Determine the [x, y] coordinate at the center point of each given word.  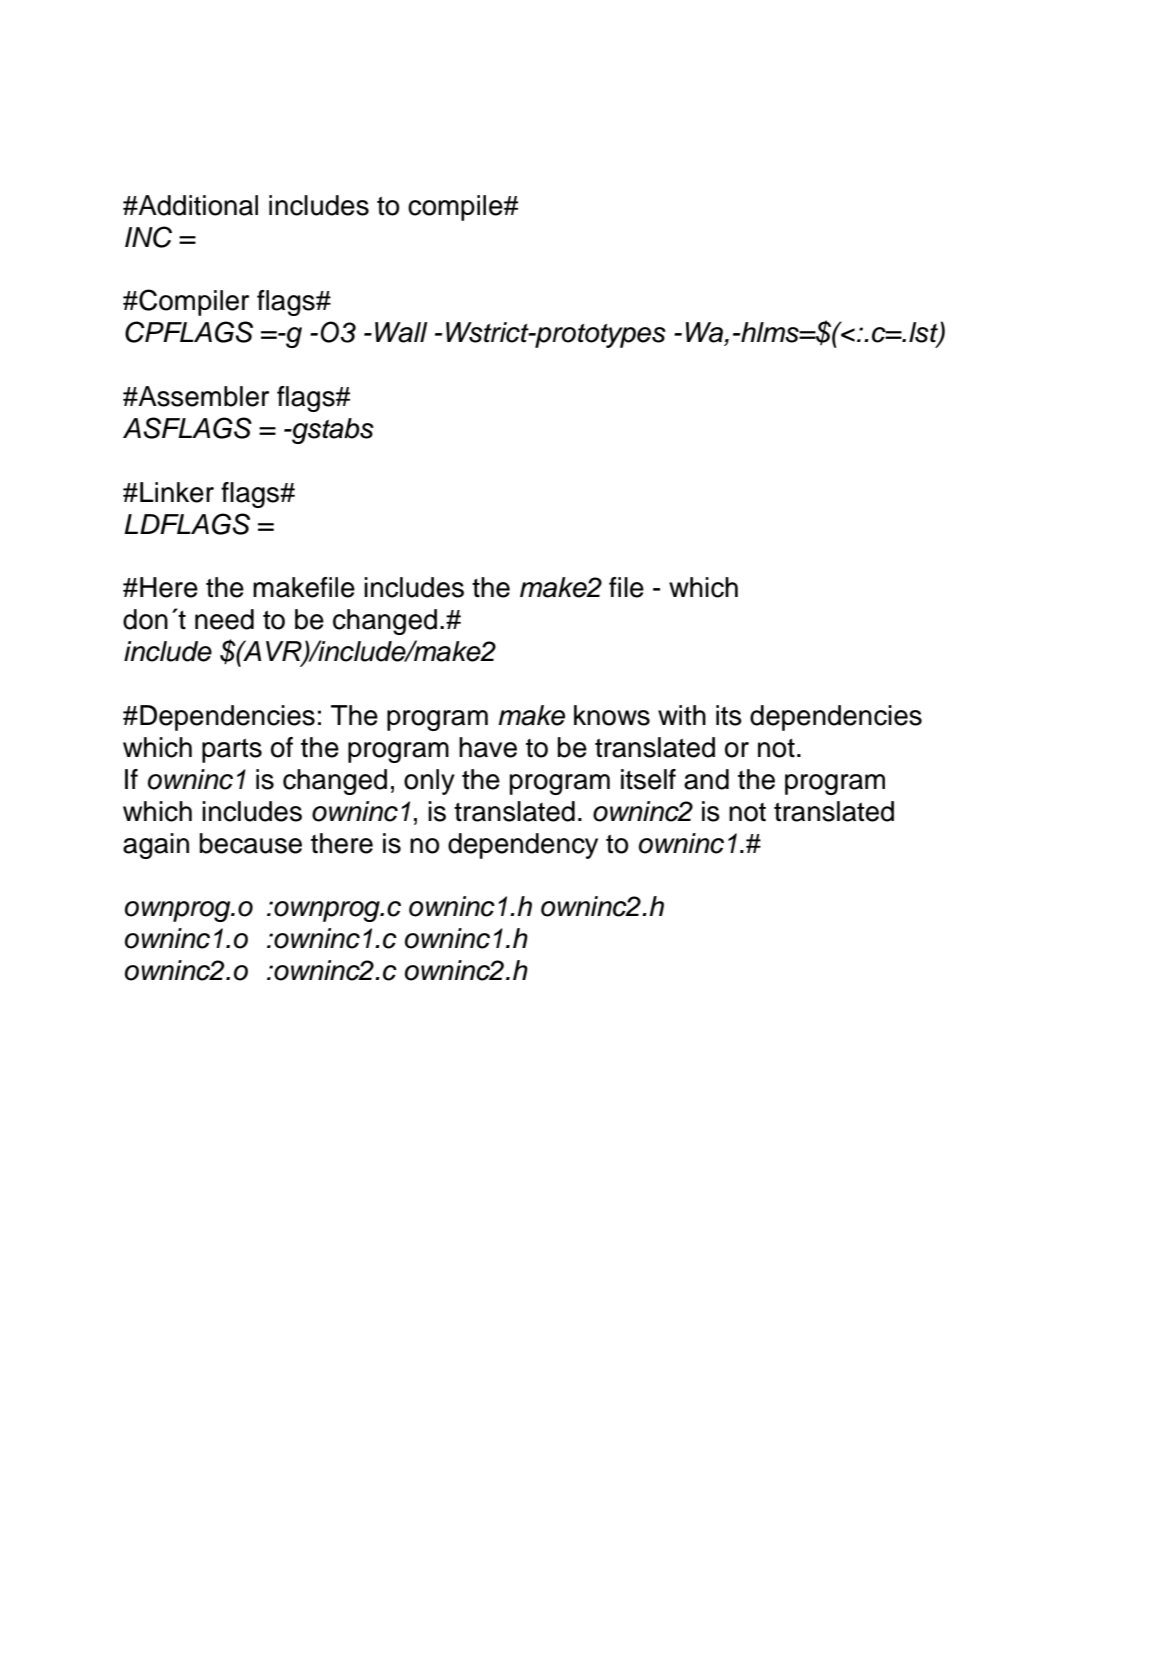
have [488, 747]
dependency [523, 846]
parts [232, 750]
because [251, 843]
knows [612, 715]
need [224, 619]
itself [648, 779]
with [682, 715]
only [429, 782]
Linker [177, 492]
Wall [401, 332]
